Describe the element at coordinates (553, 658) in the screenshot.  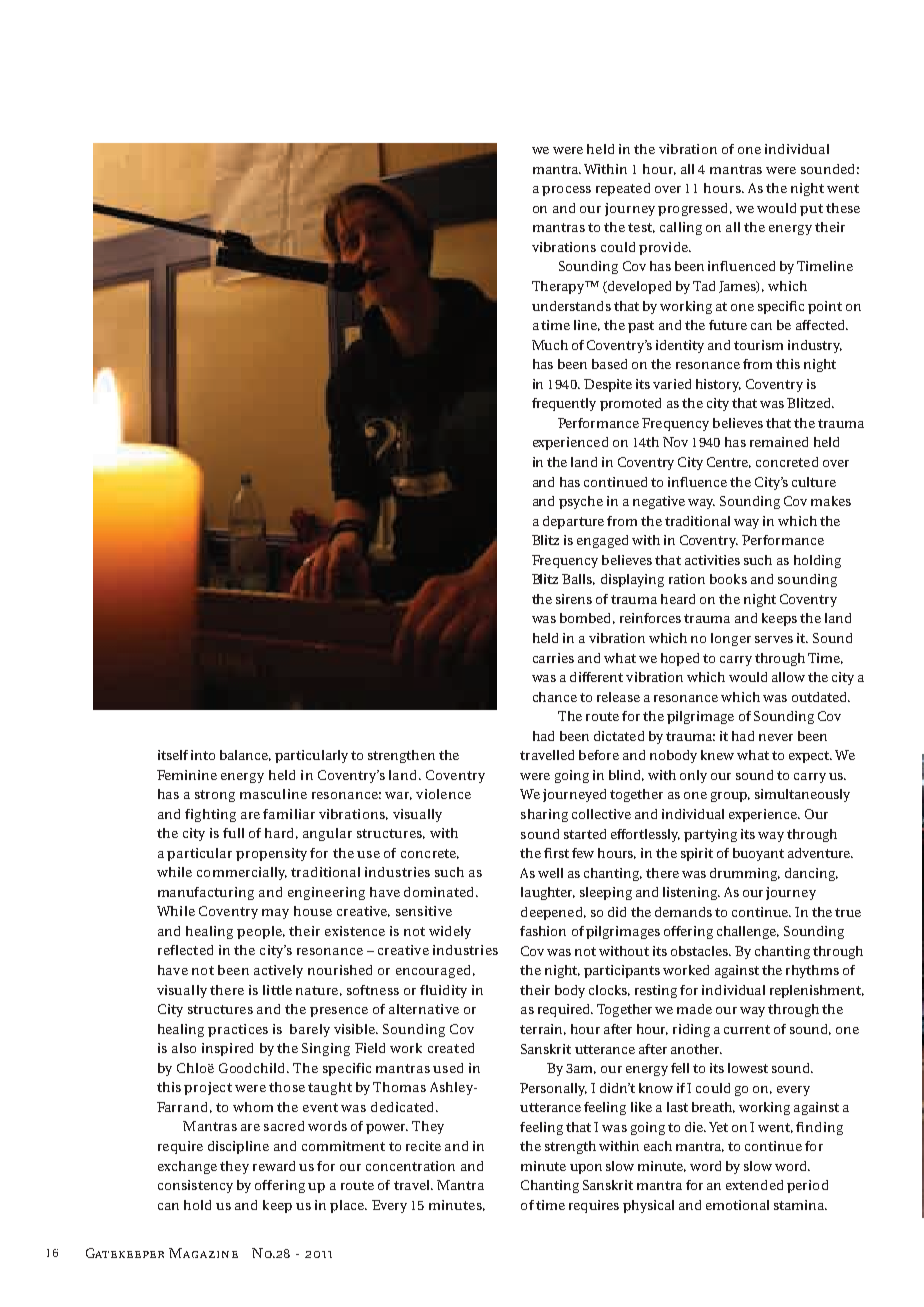
I see `carries` at that location.
